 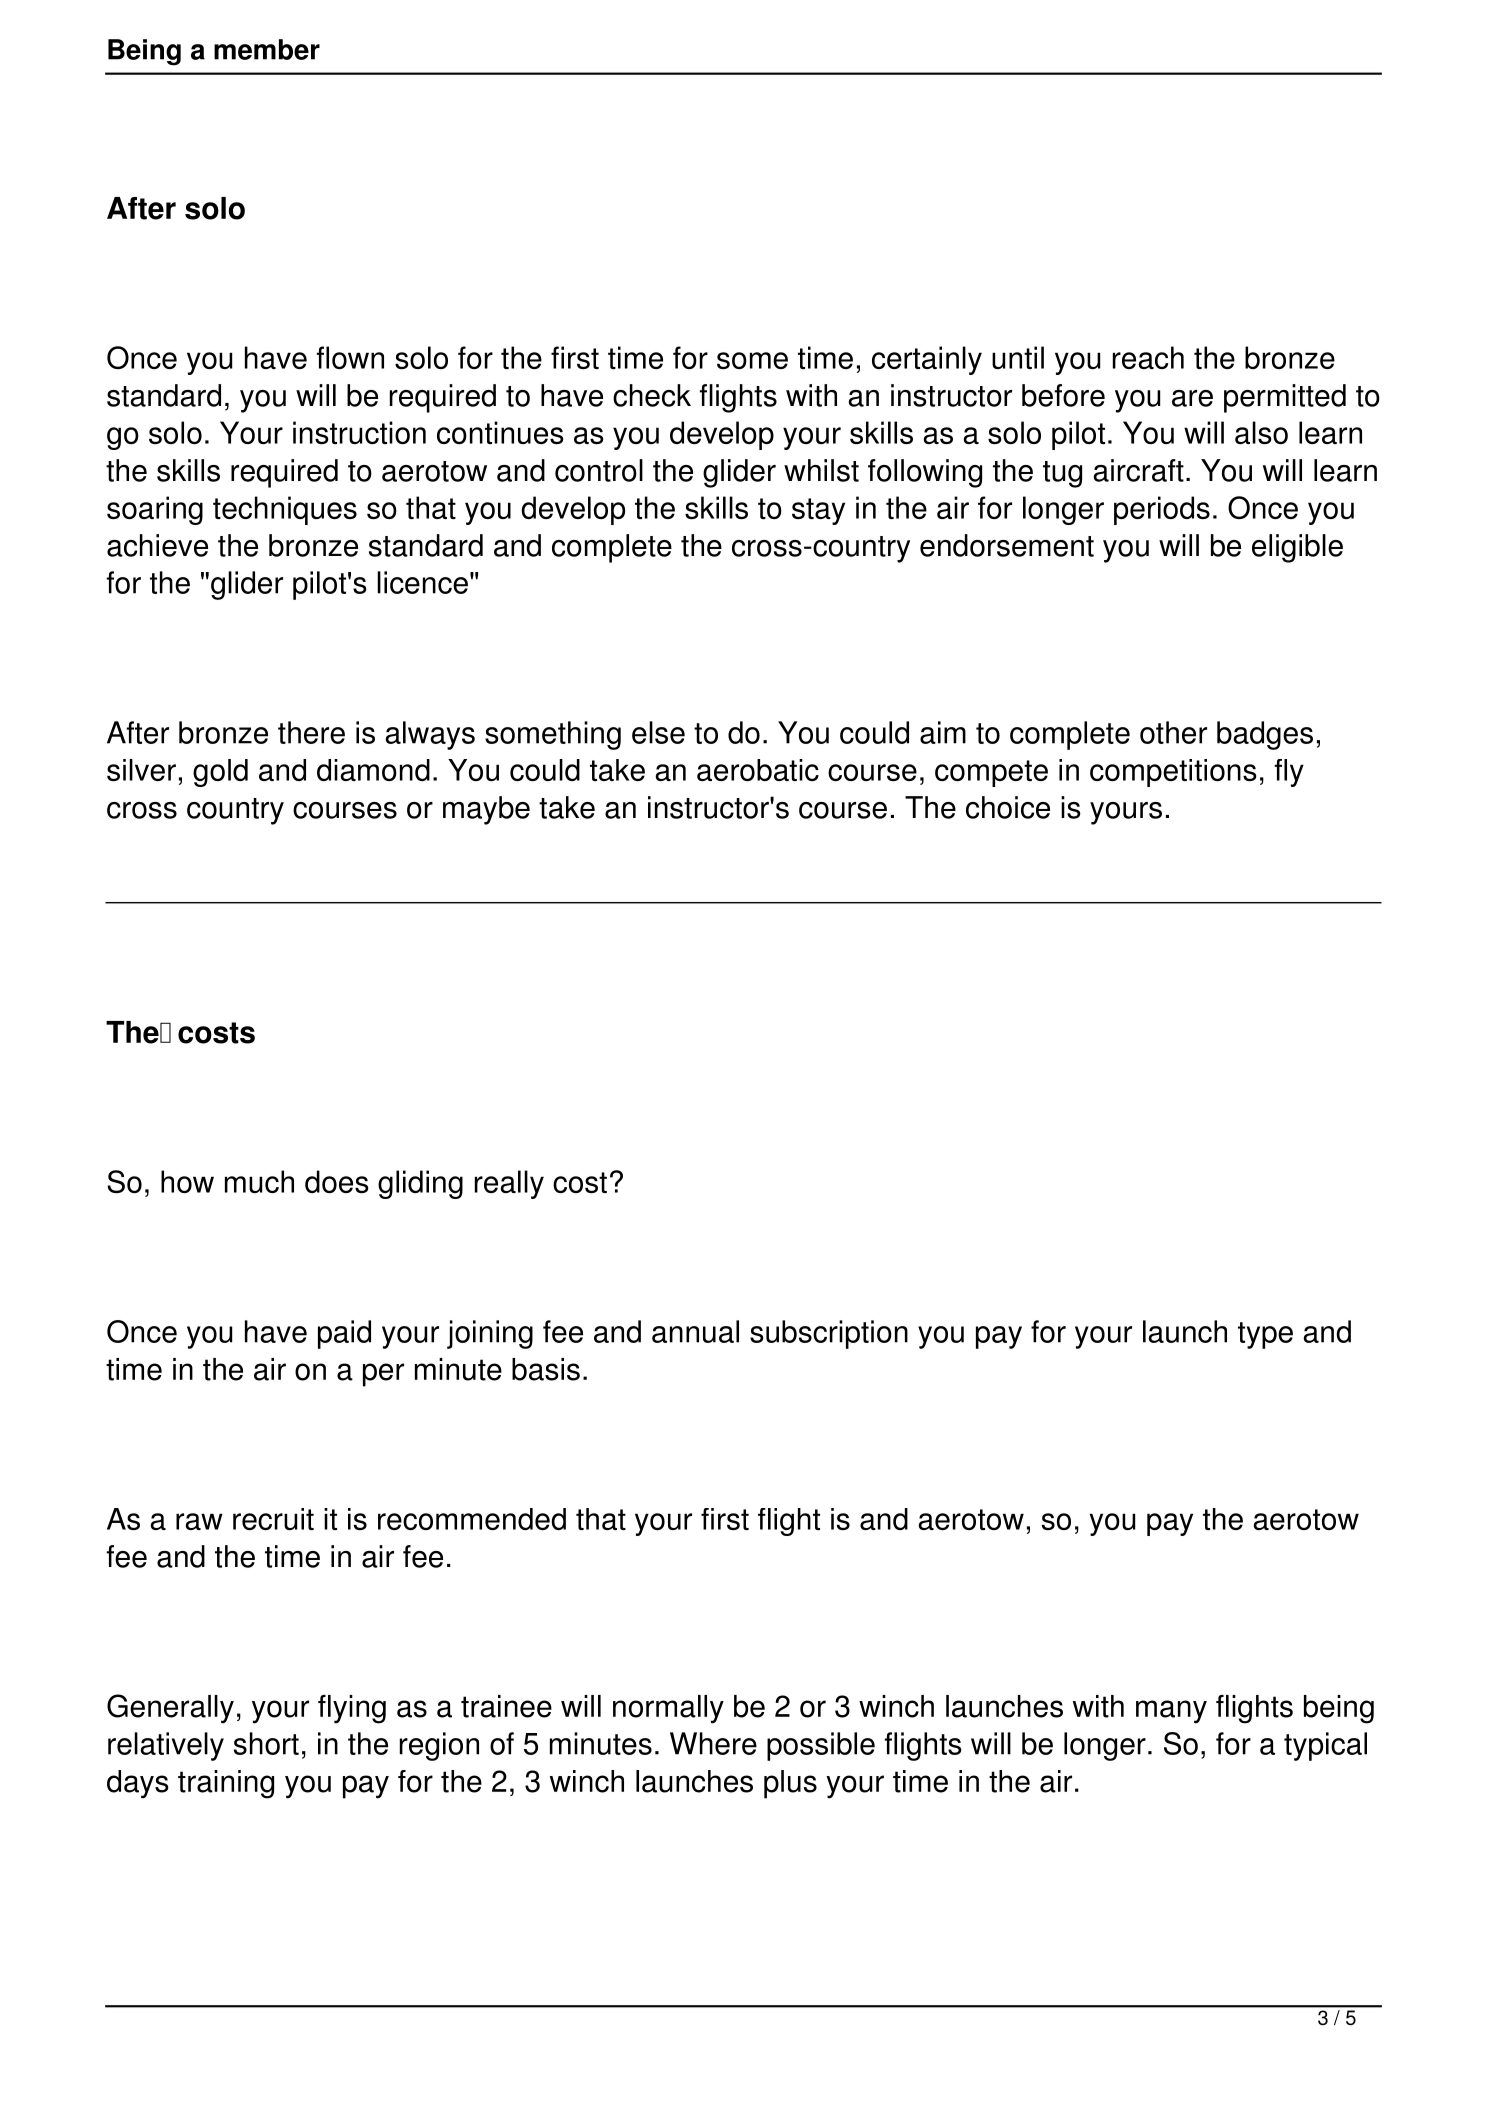 I want to click on gold, so click(x=220, y=773).
